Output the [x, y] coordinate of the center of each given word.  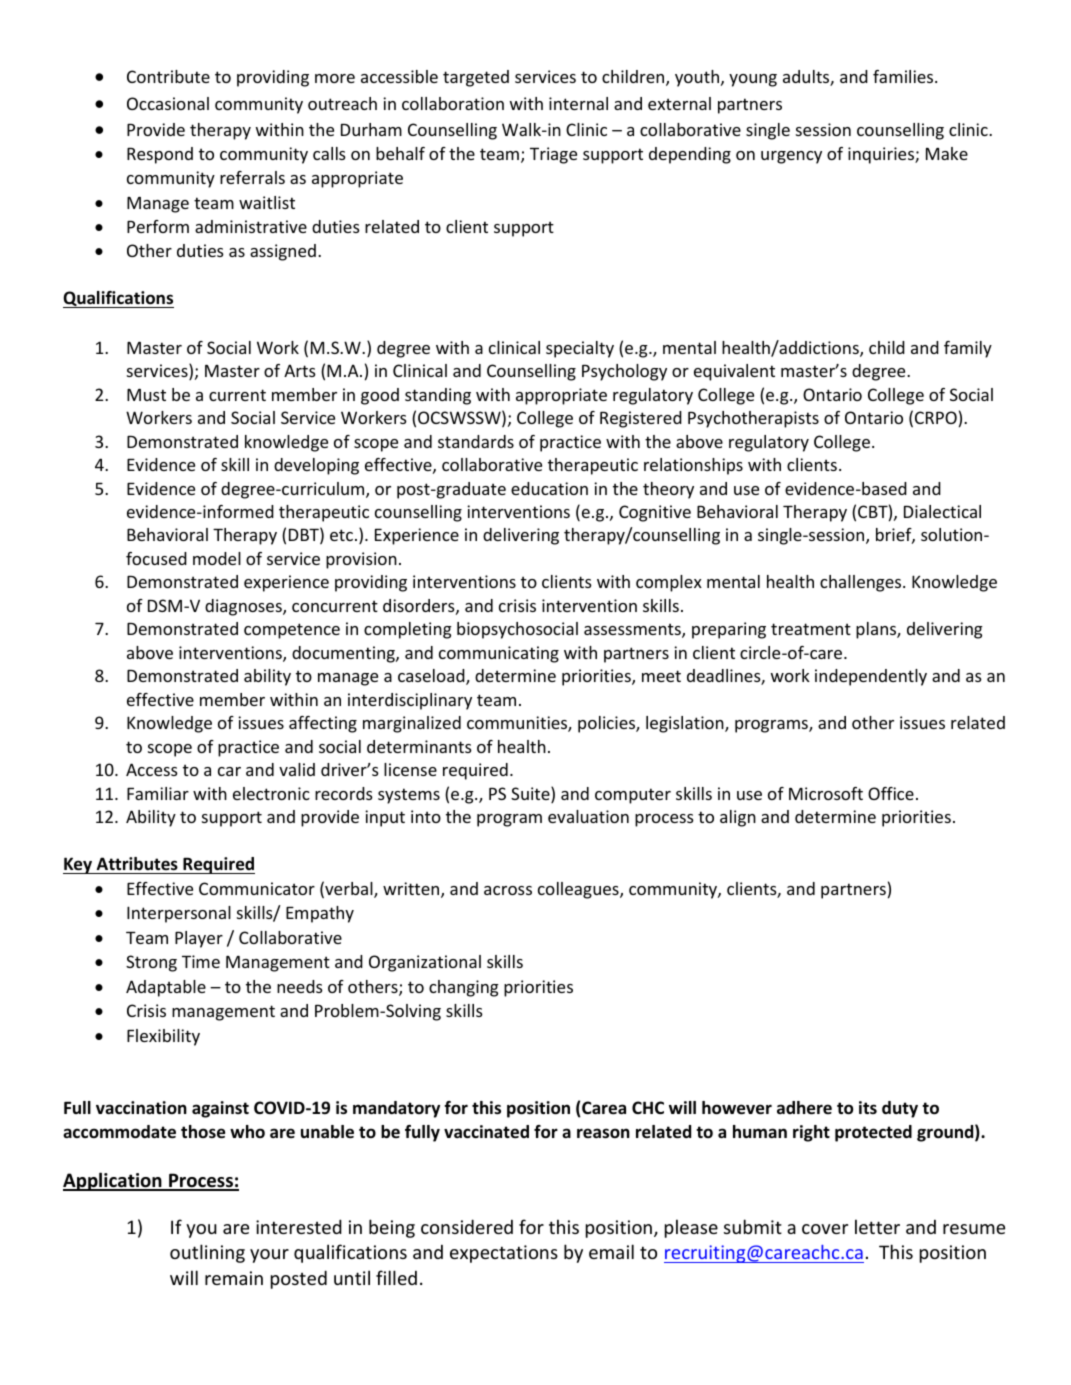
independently [871, 677]
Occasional [168, 103]
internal [578, 103]
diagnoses [244, 607]
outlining [207, 1253]
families [904, 76]
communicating [499, 654]
